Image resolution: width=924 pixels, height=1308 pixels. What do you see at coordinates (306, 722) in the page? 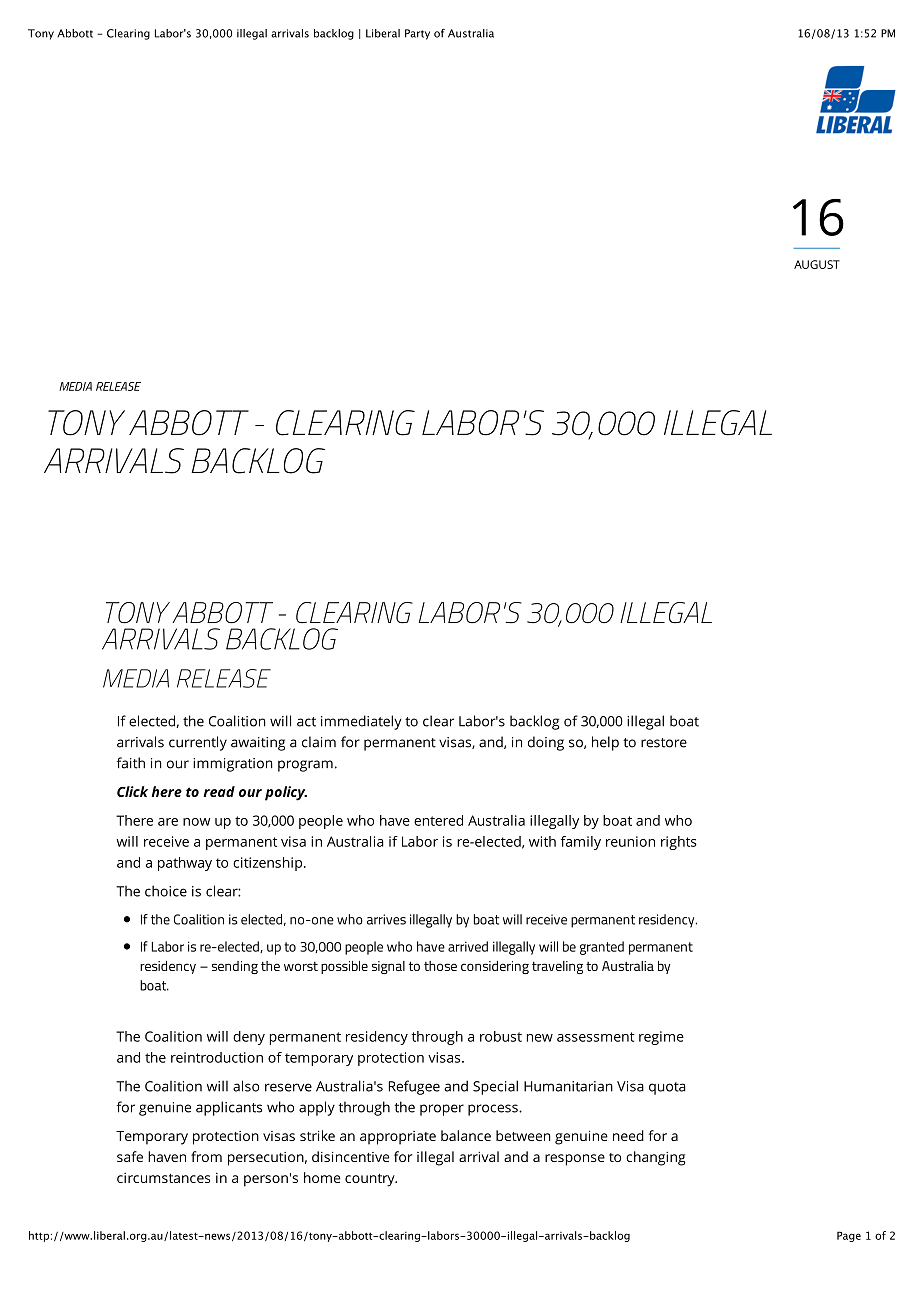
I see `act` at bounding box center [306, 722].
